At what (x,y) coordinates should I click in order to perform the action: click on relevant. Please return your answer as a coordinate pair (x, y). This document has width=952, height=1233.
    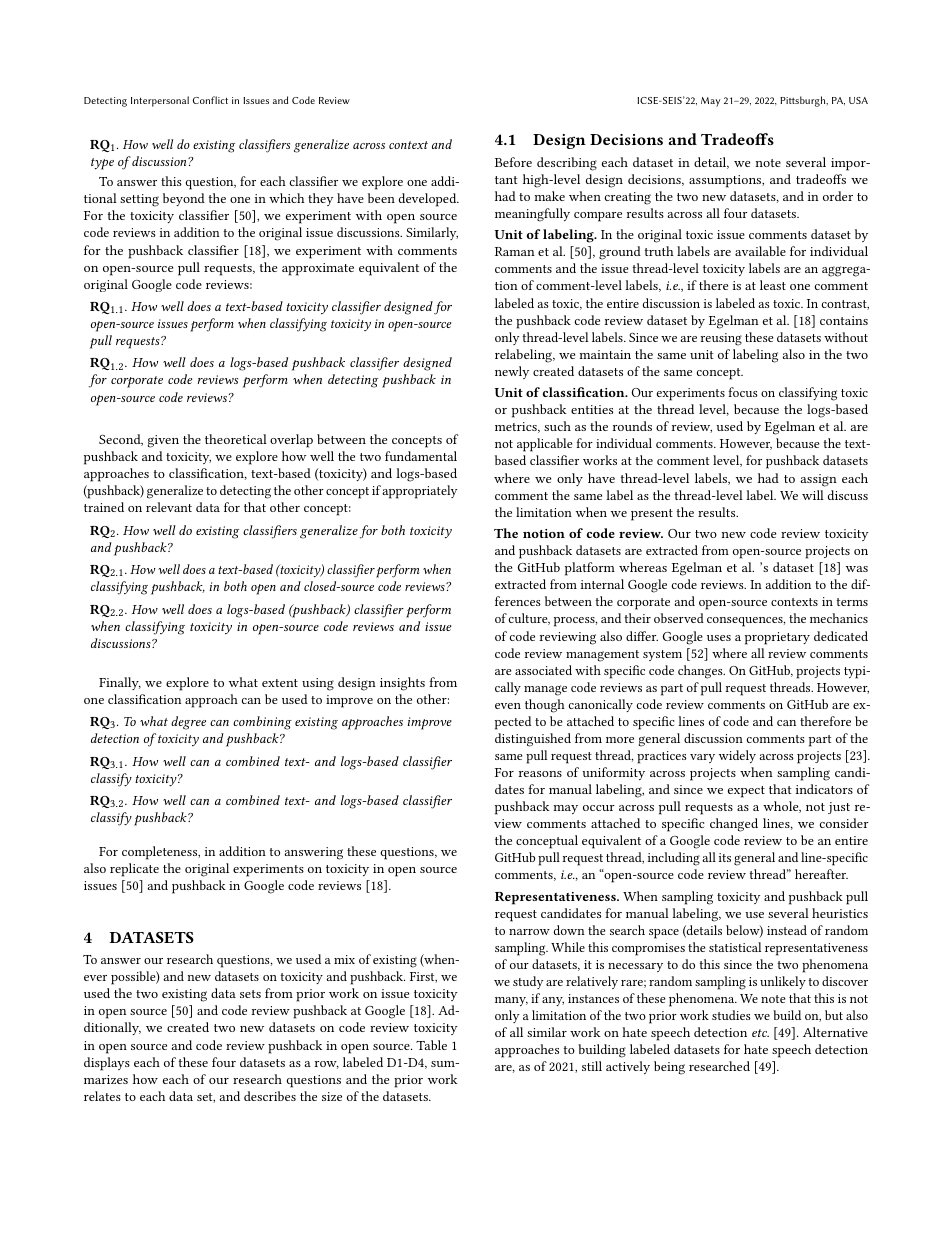
    Looking at the image, I should click on (169, 507).
